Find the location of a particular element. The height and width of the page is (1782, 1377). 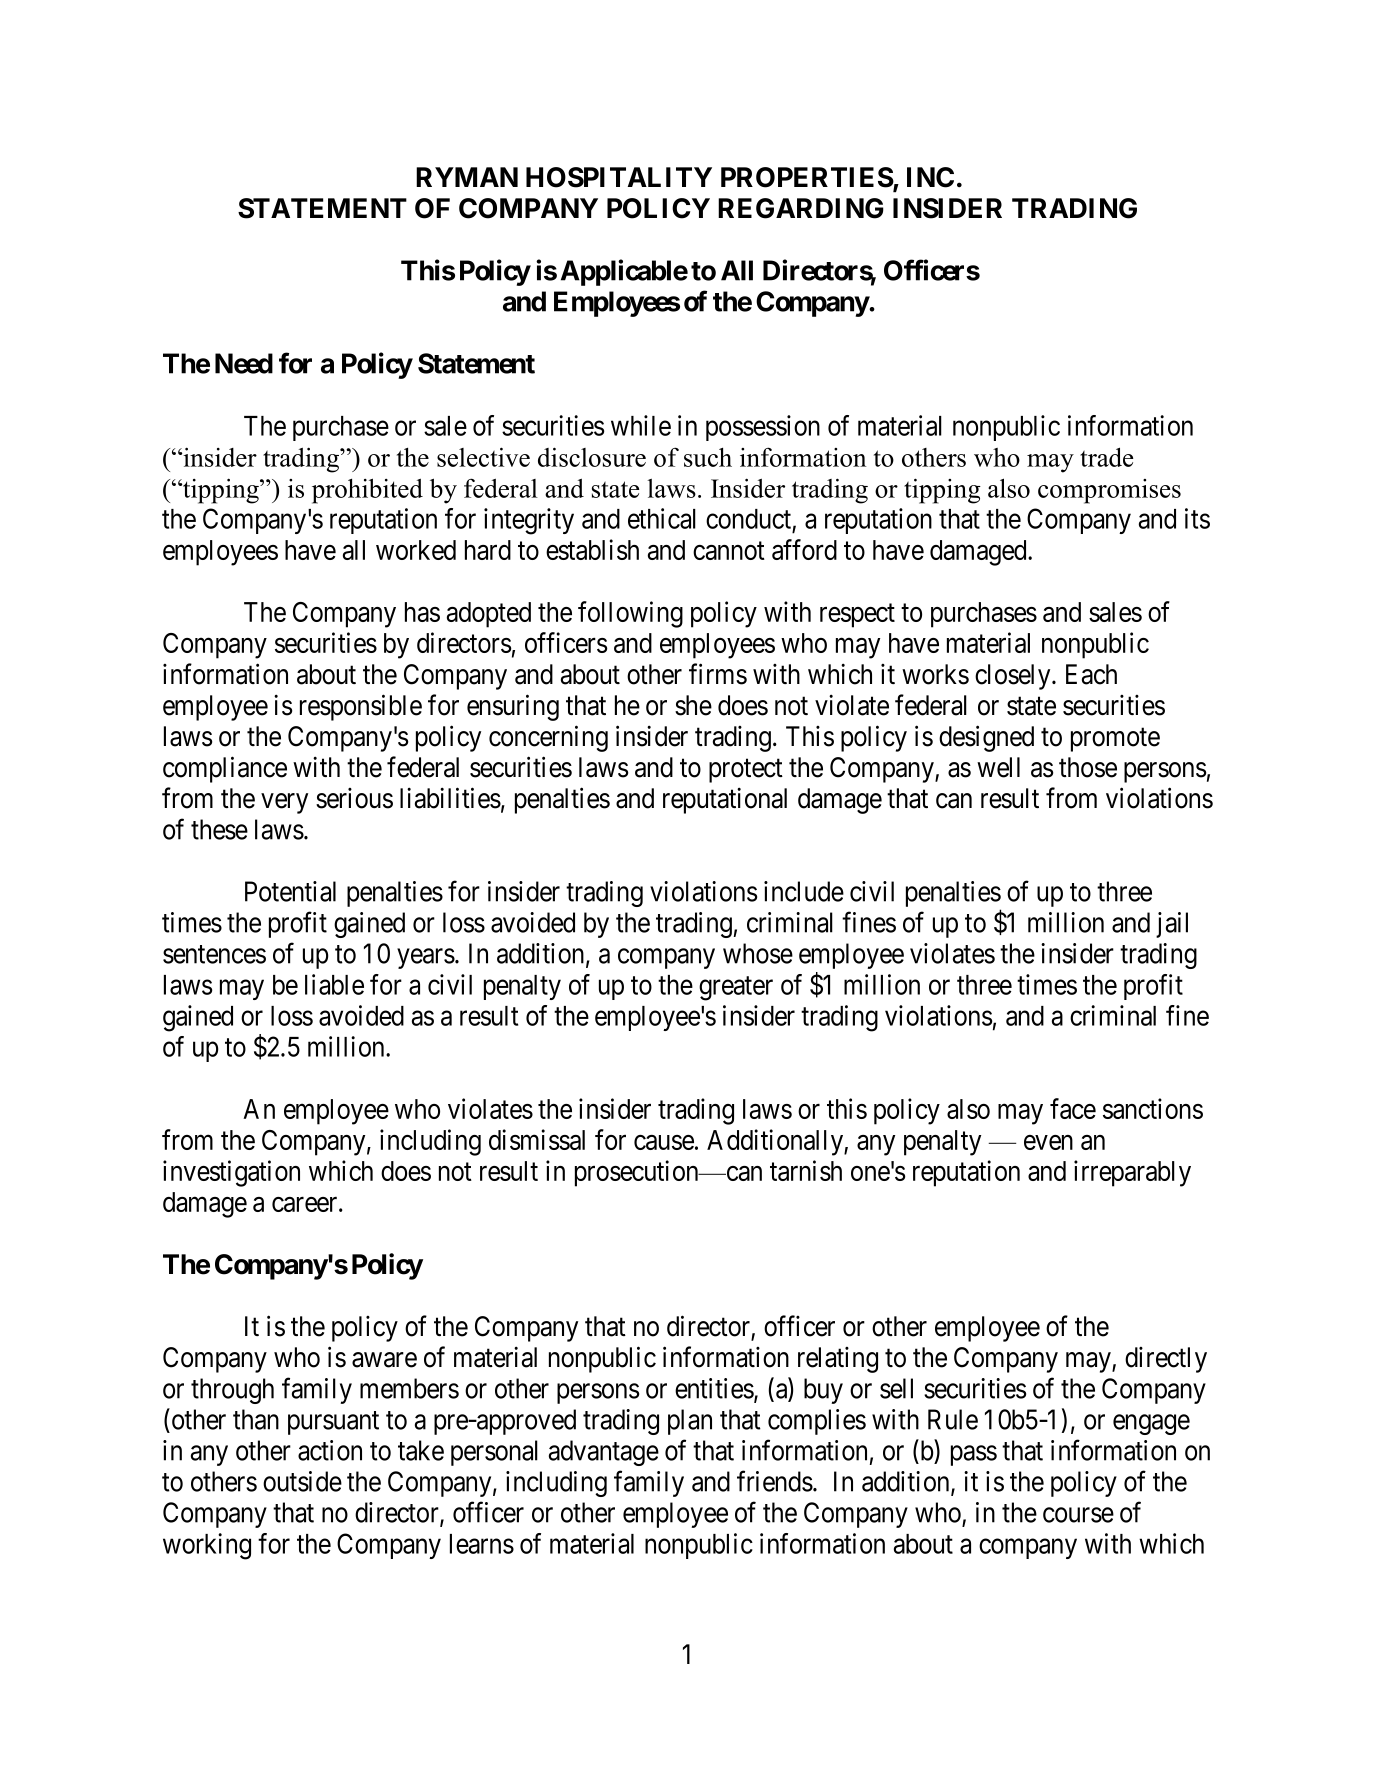

ethical is located at coordinates (662, 518).
